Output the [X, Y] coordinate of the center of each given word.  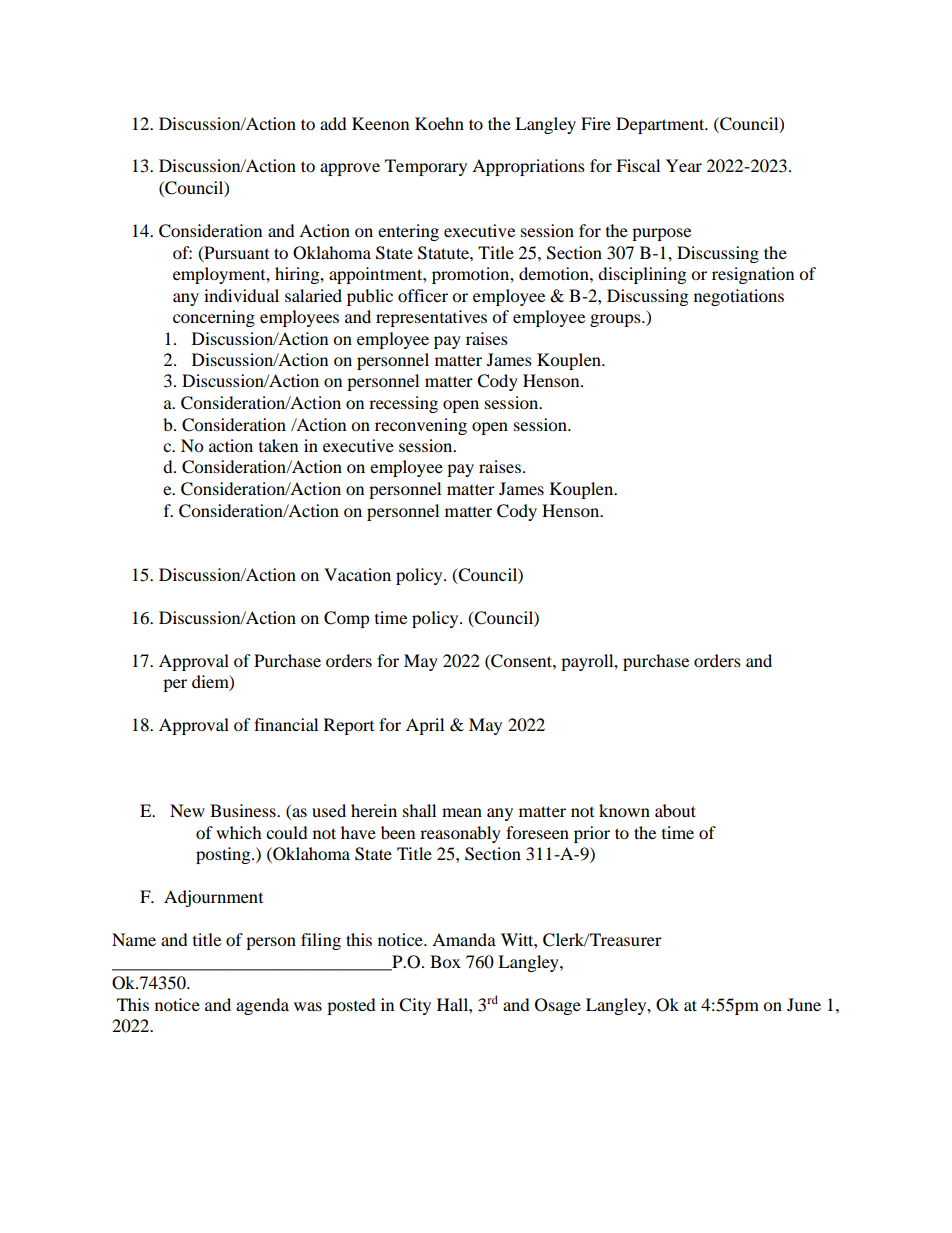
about [675, 810]
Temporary [426, 167]
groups [616, 320]
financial [286, 724]
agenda [262, 1006]
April [425, 726]
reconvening [421, 426]
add [333, 123]
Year [684, 165]
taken [278, 445]
